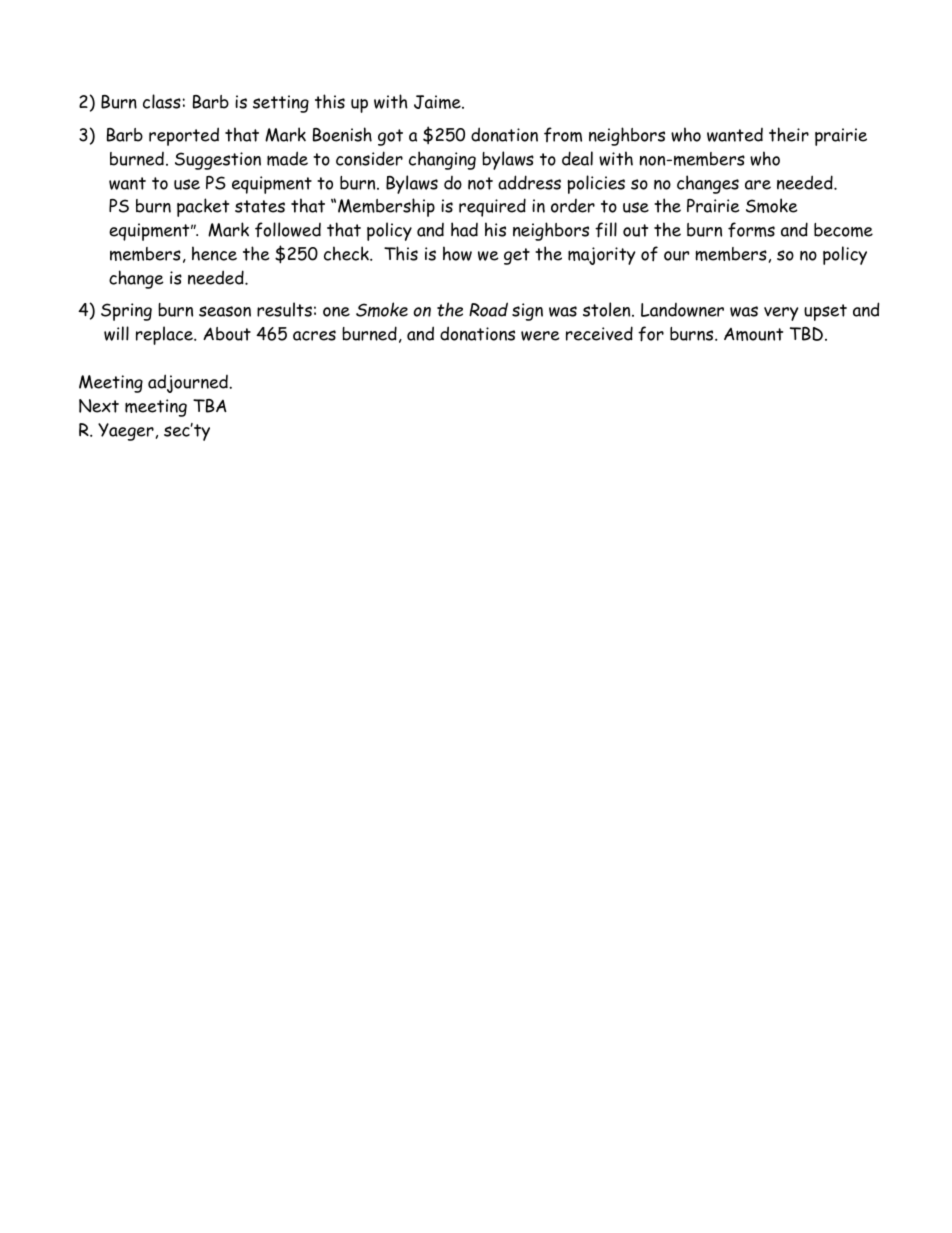 This screenshot has height=1233, width=952. What do you see at coordinates (225, 311) in the screenshot?
I see `season` at bounding box center [225, 311].
